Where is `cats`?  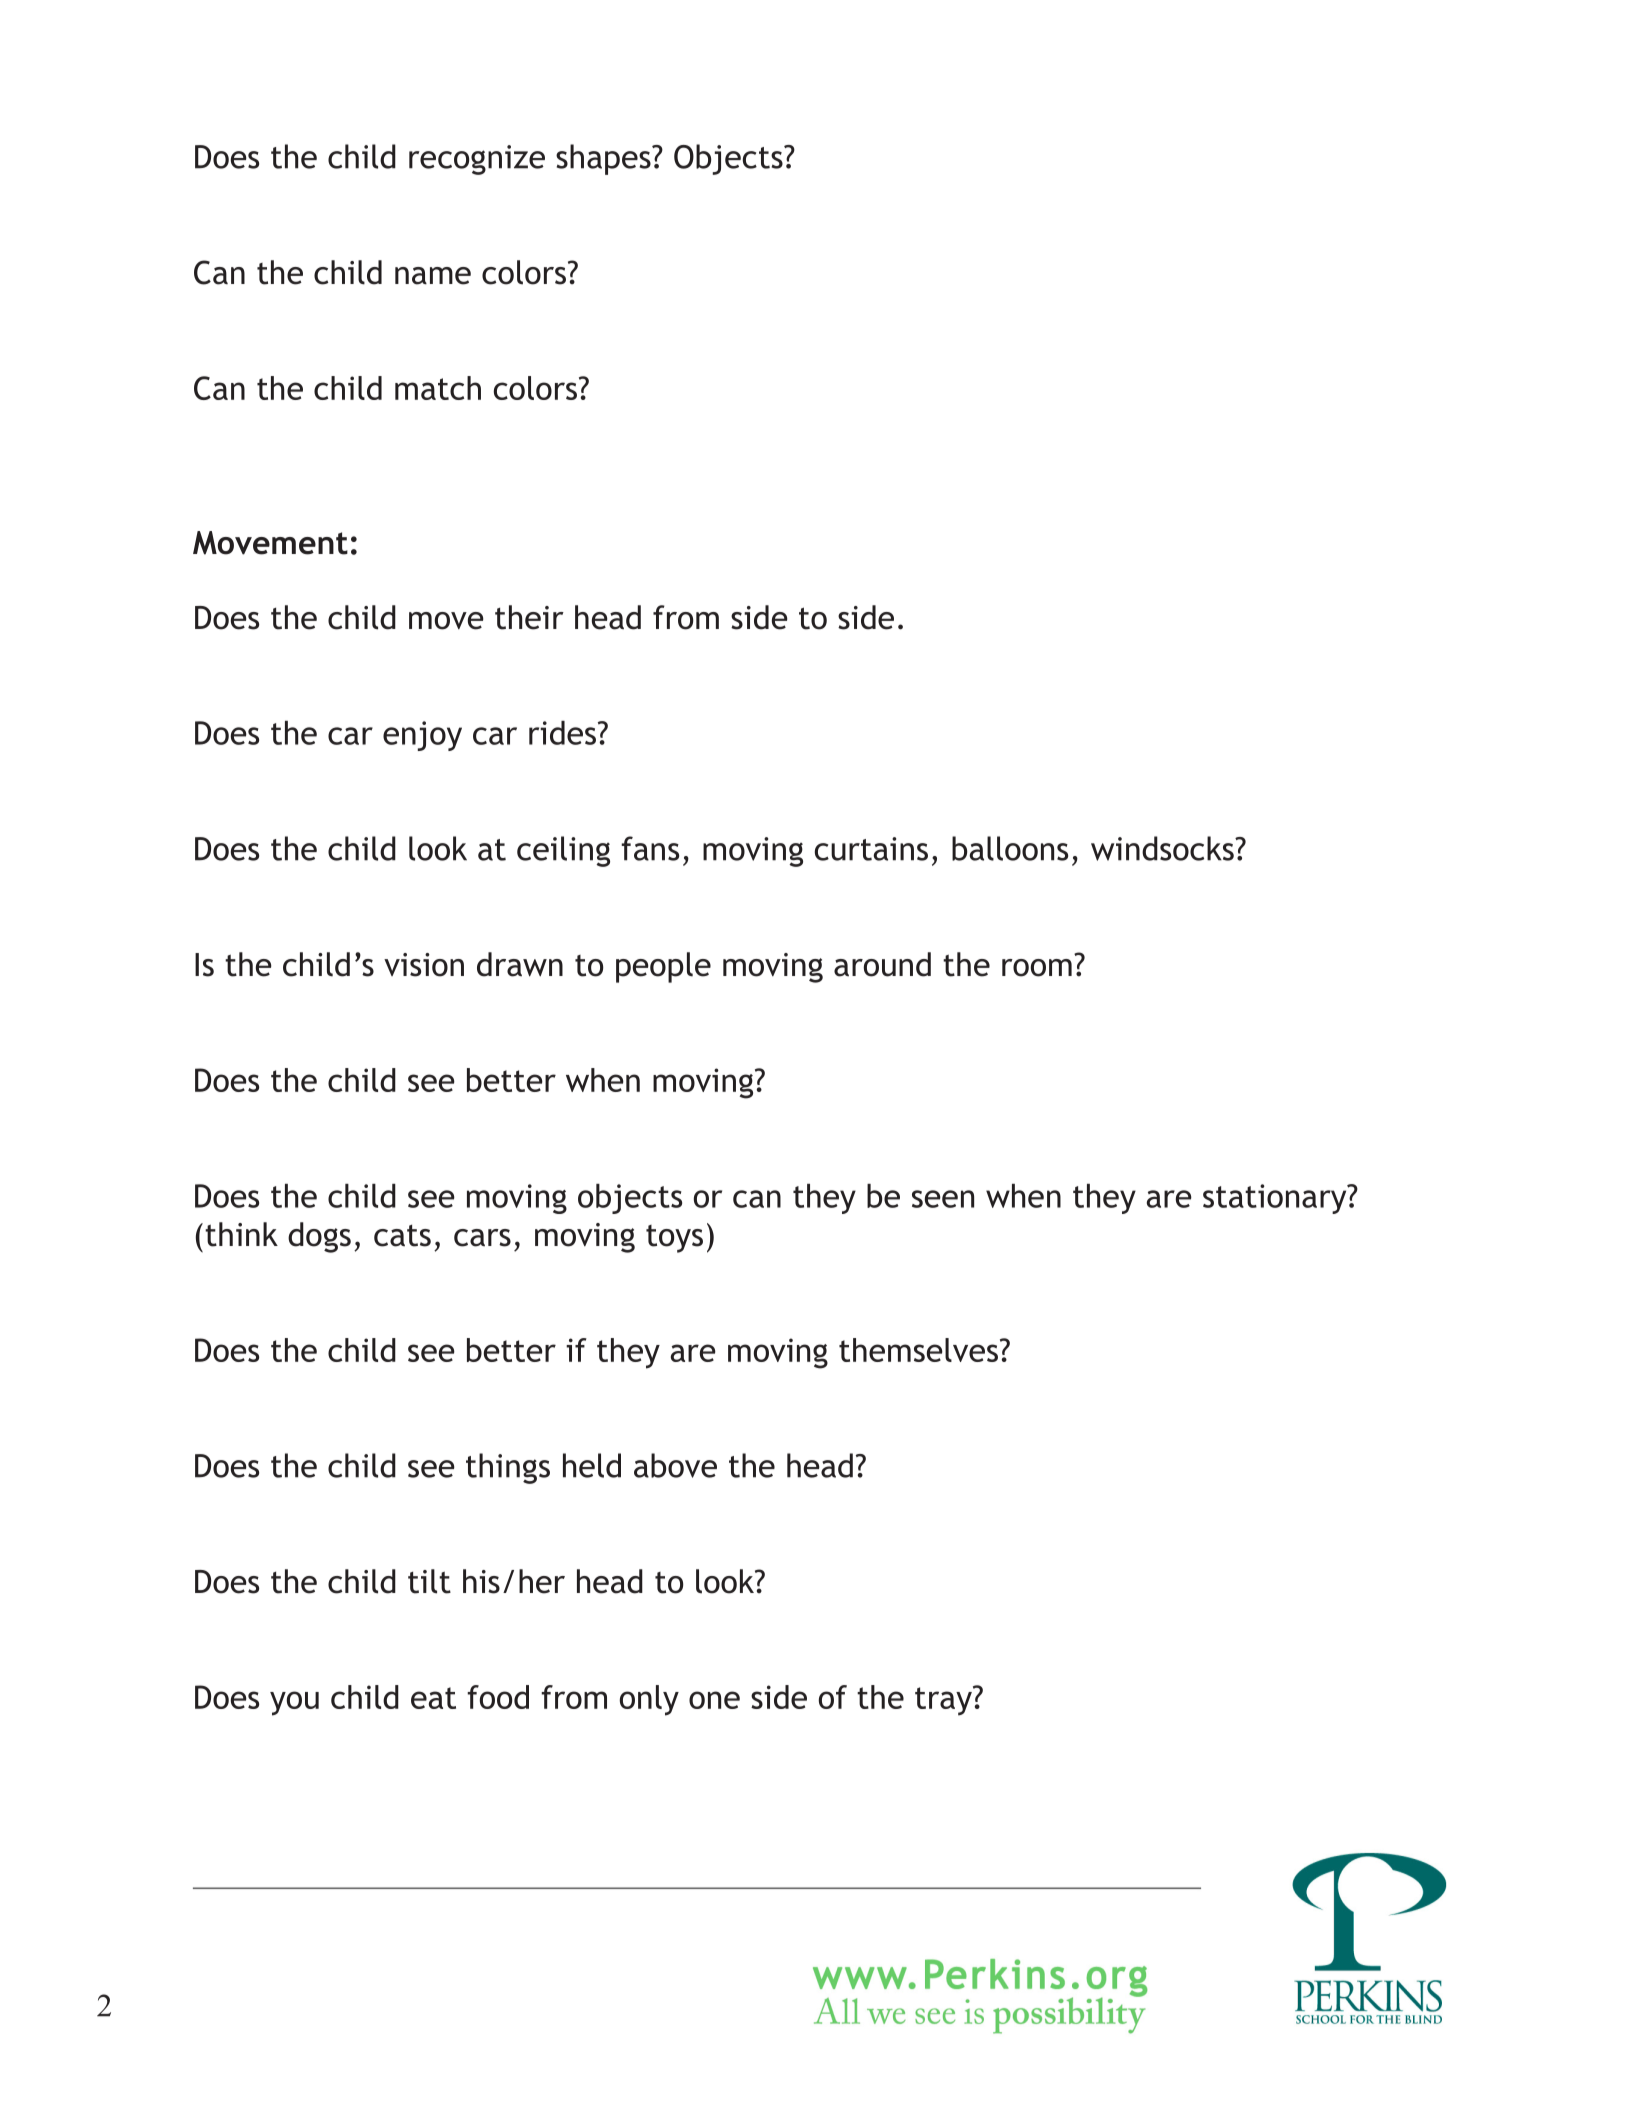 cats is located at coordinates (402, 1236).
